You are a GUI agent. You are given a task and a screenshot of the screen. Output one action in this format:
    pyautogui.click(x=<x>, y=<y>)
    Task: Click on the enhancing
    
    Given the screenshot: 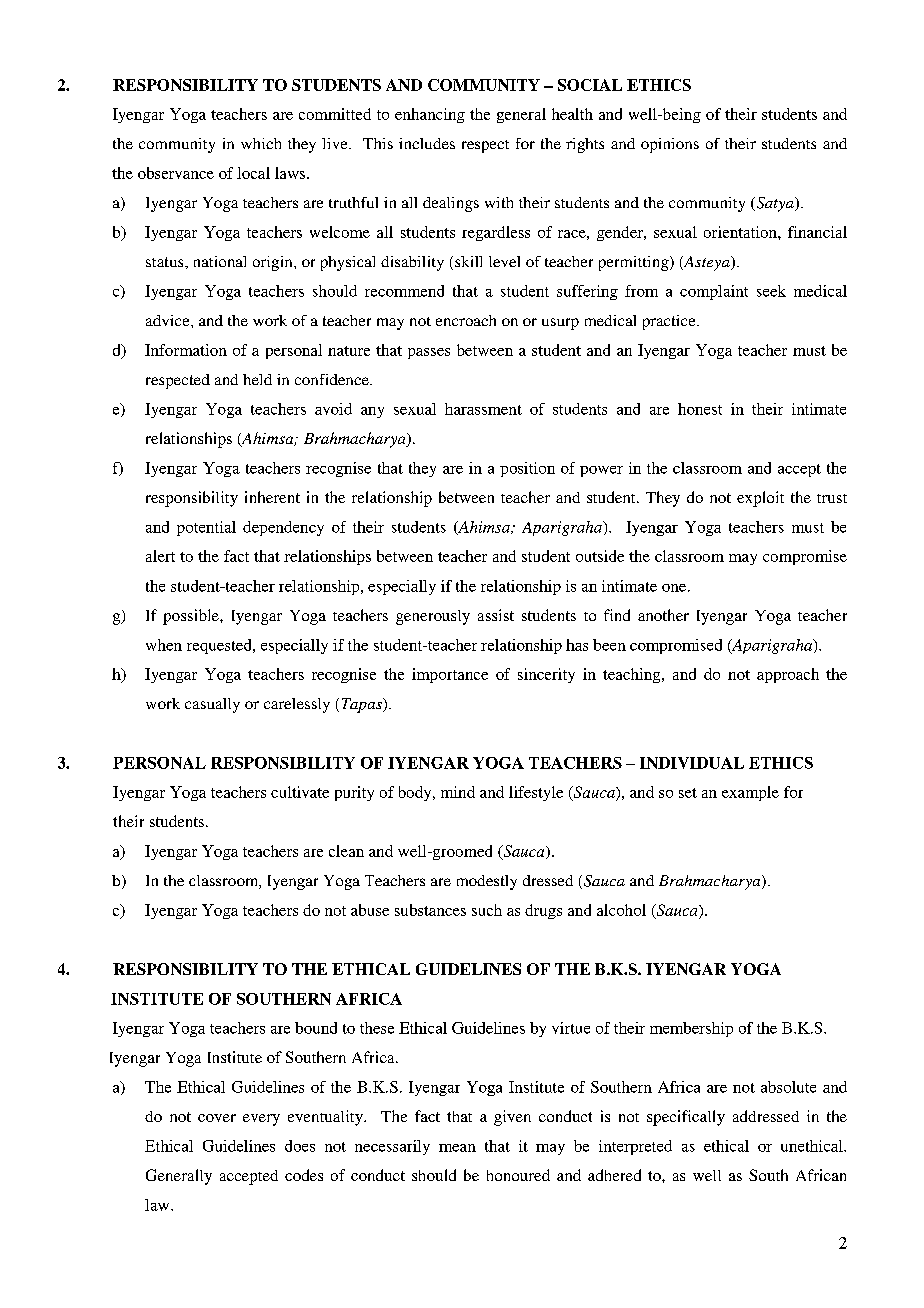 What is the action you would take?
    pyautogui.click(x=430, y=115)
